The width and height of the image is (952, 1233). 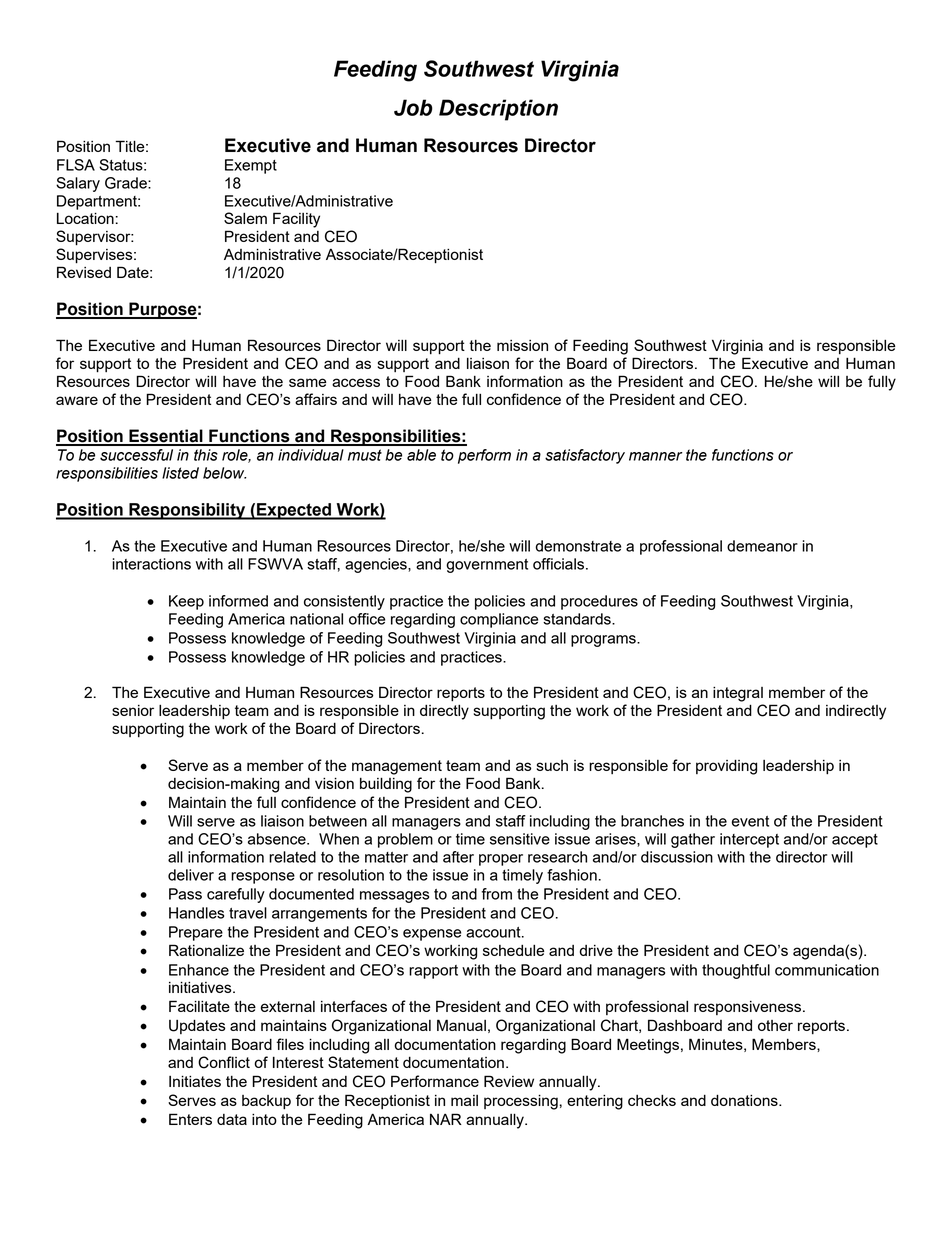 I want to click on intercept, so click(x=749, y=840).
